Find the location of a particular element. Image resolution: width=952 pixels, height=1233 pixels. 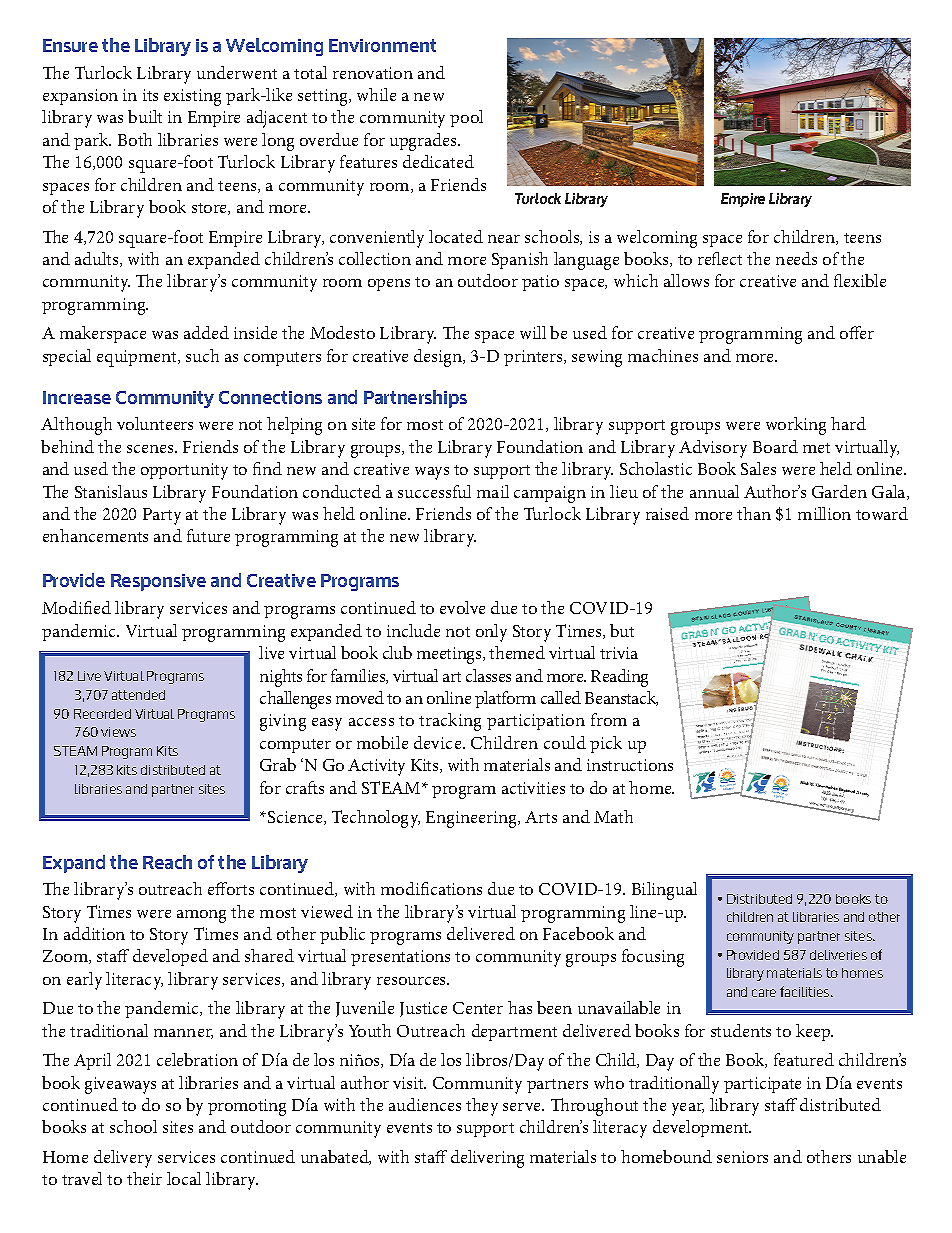

than is located at coordinates (754, 513).
